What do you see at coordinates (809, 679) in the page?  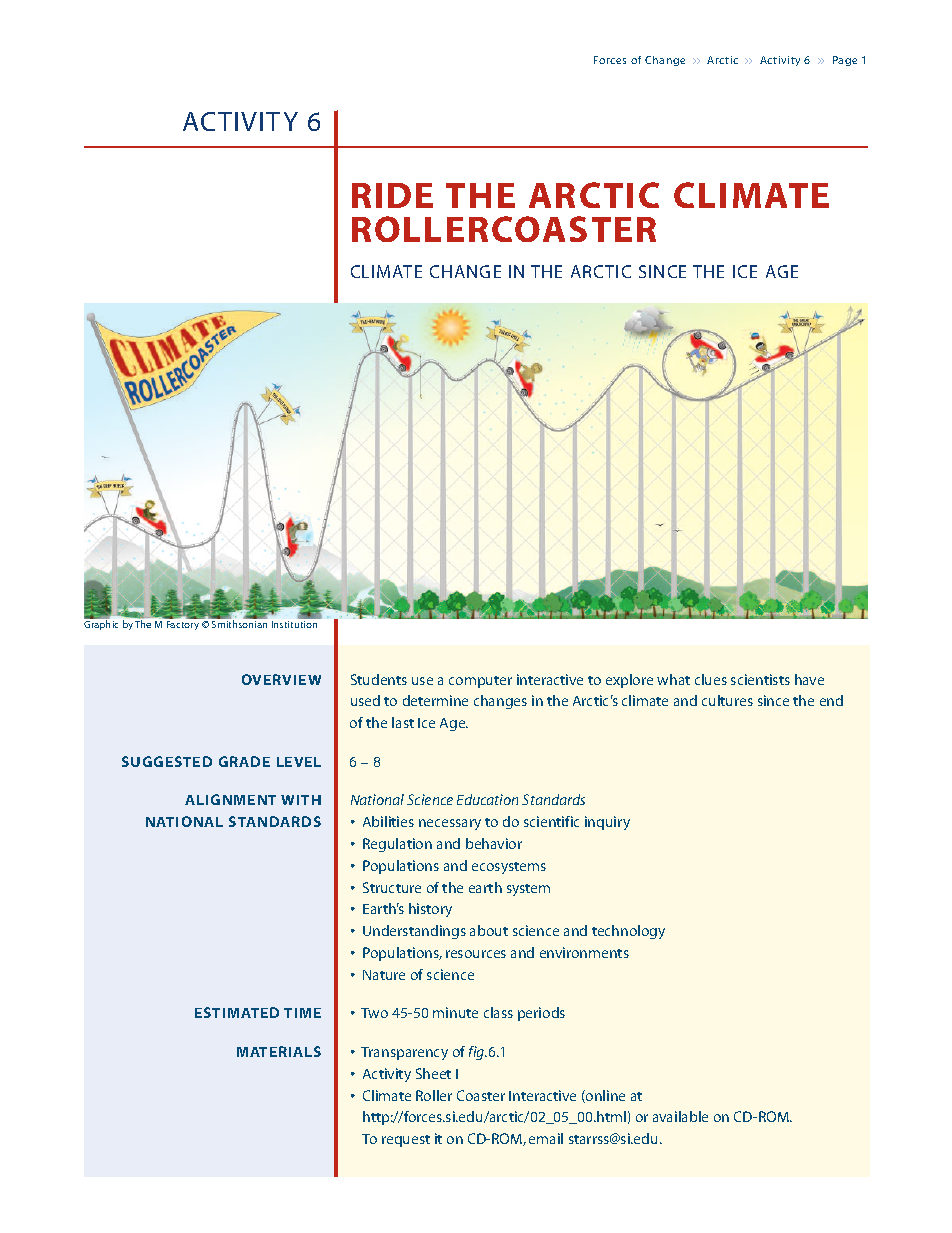 I see `have` at bounding box center [809, 679].
